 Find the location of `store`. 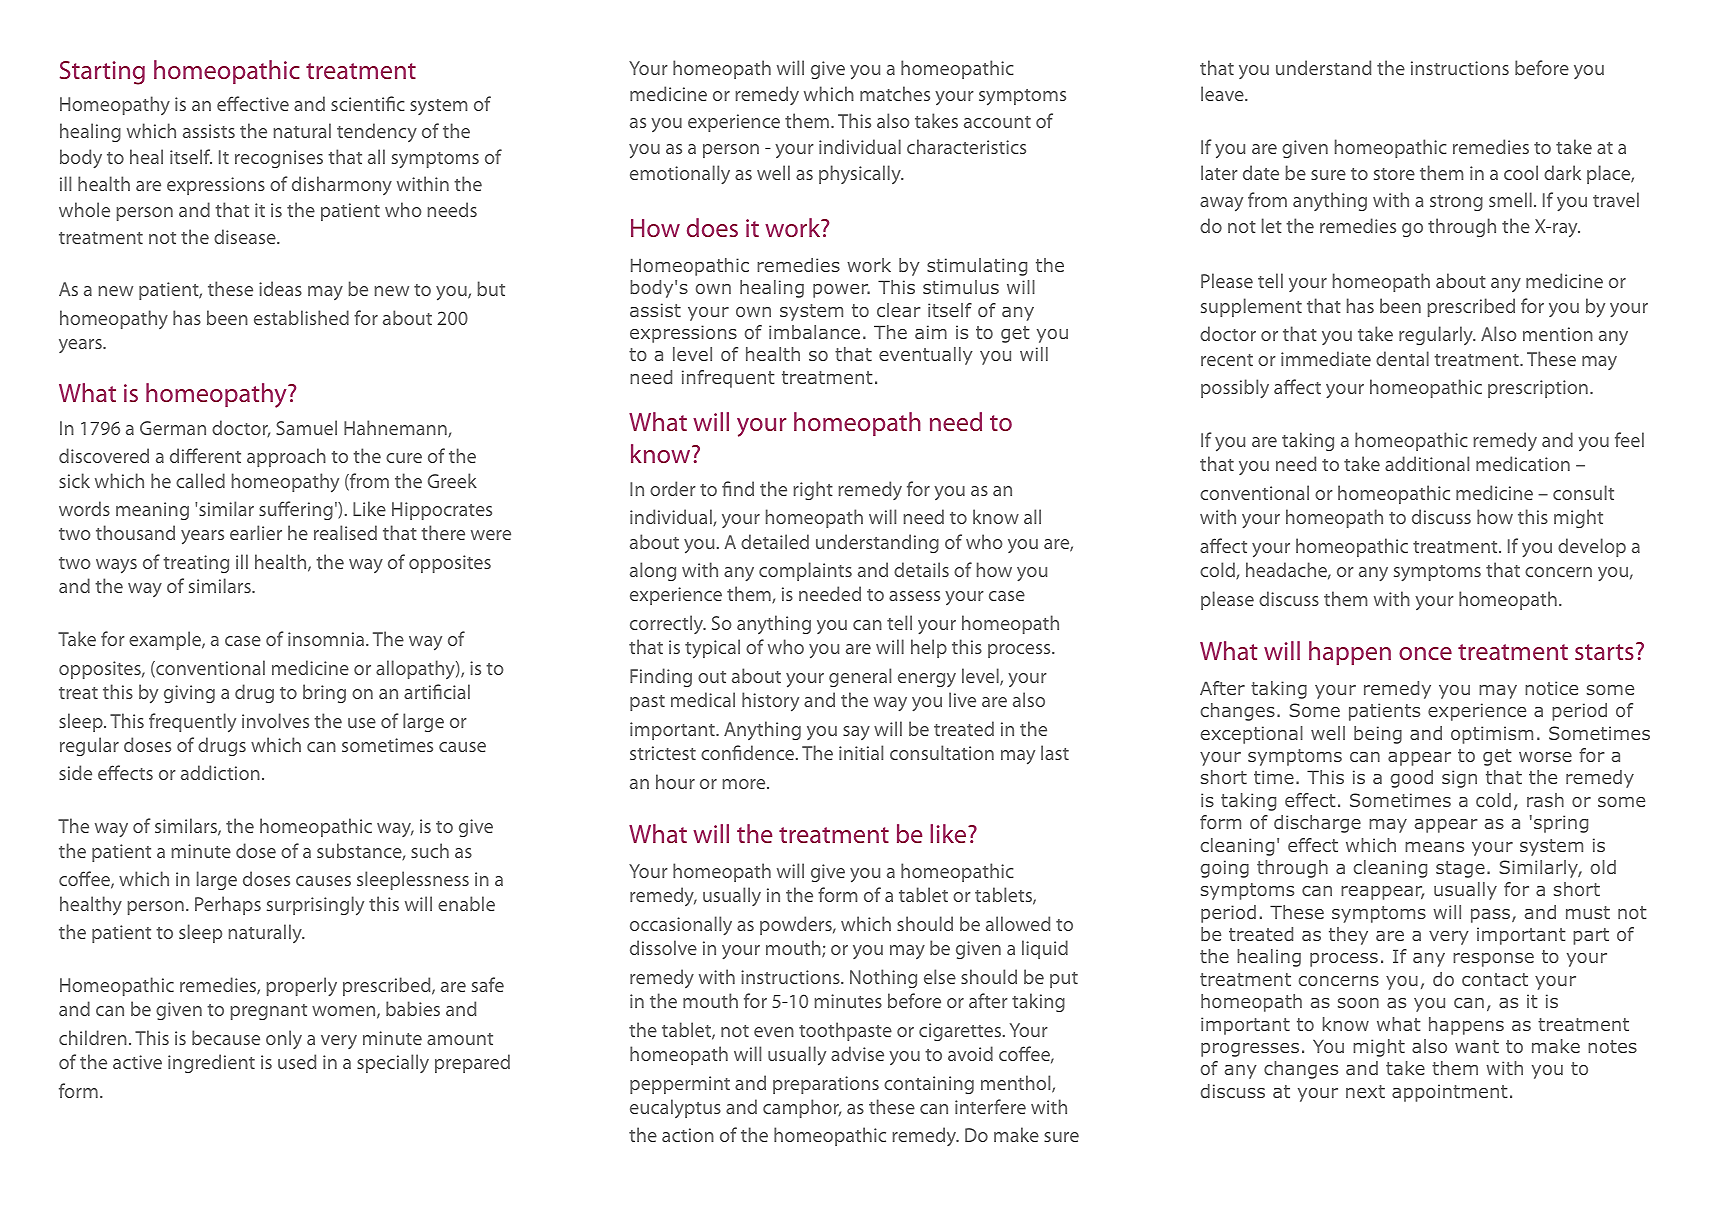

store is located at coordinates (1394, 174).
